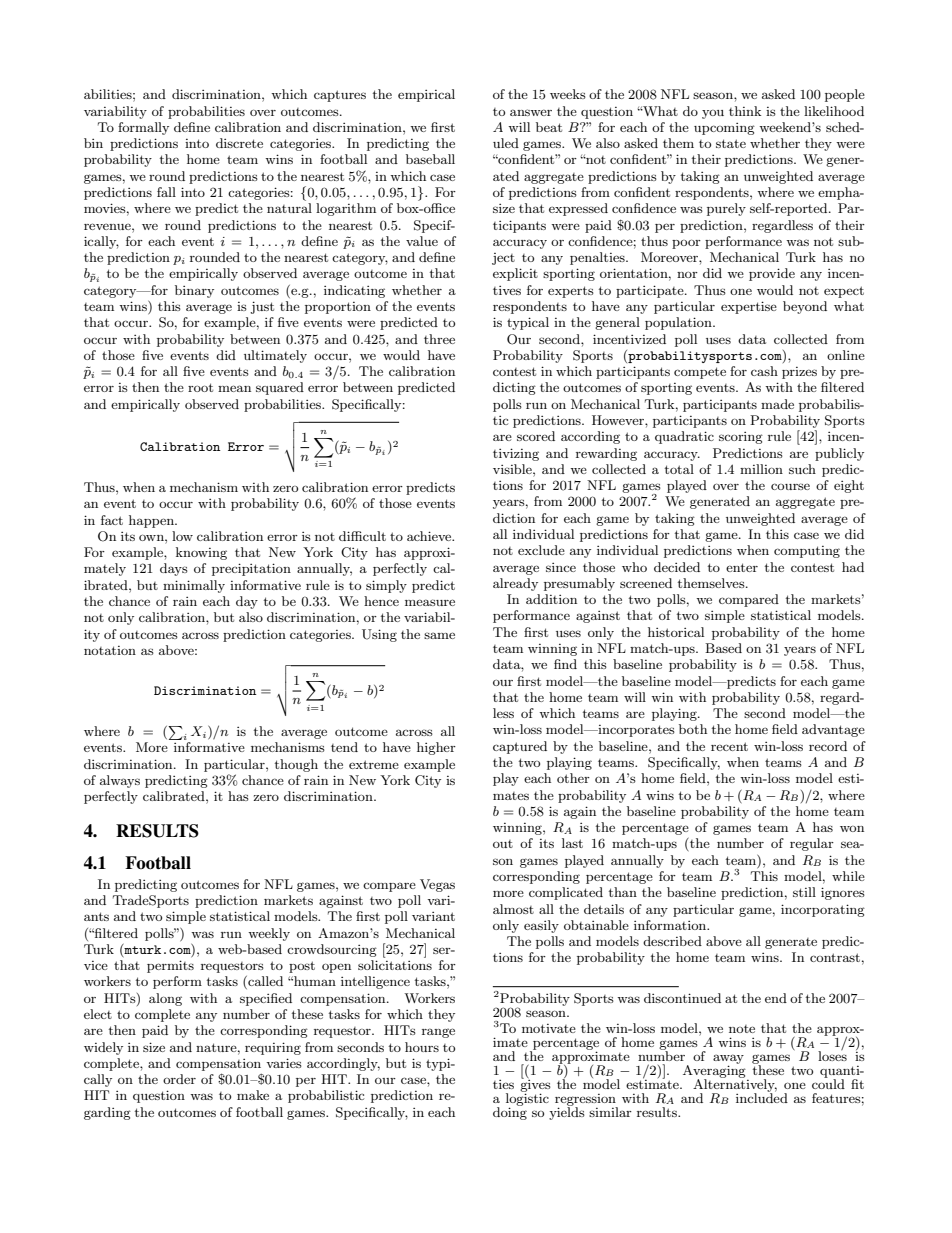 This screenshot has height=1233, width=952. I want to click on Vegas, so click(437, 885).
